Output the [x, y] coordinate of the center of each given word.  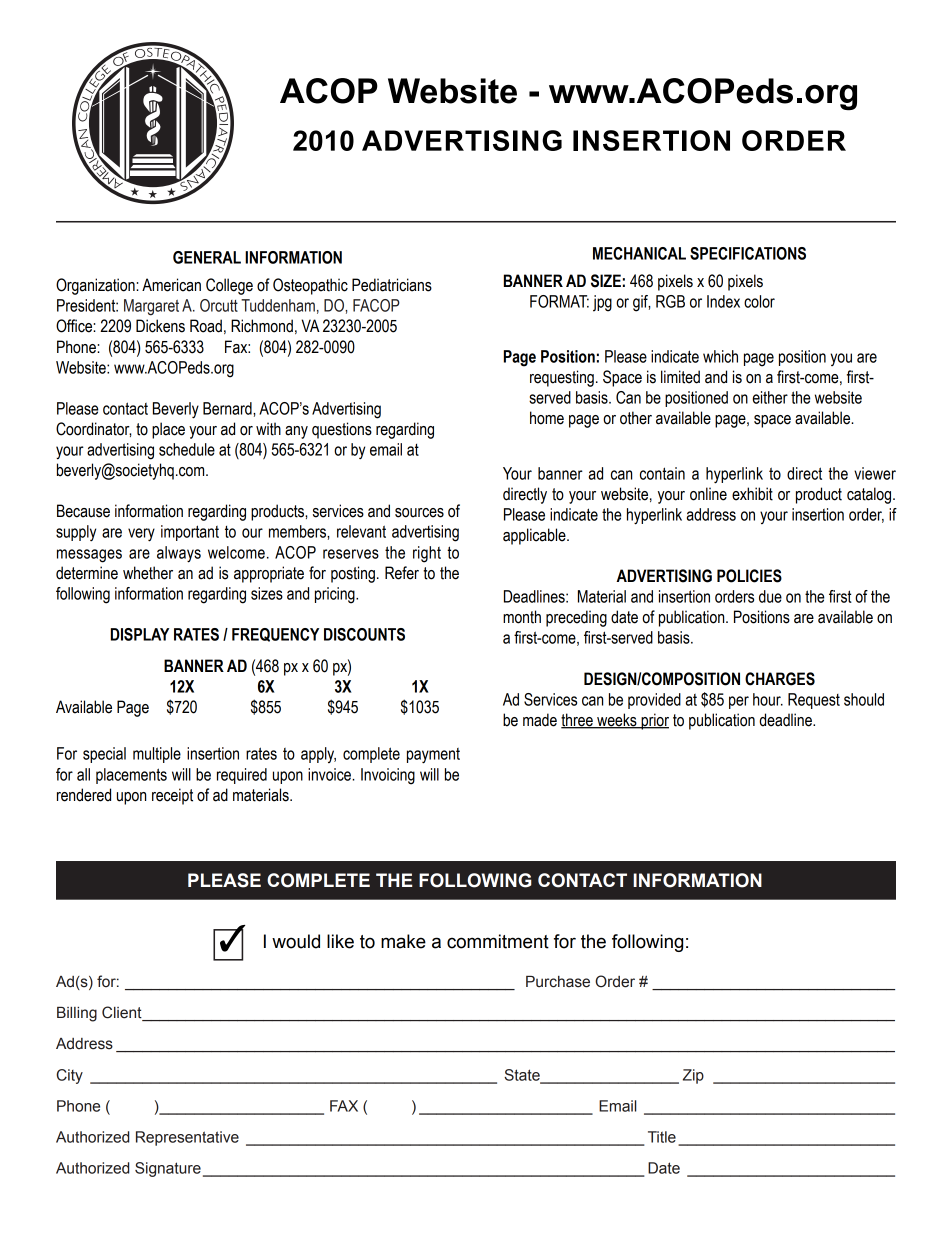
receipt [172, 796]
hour [768, 699]
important [190, 533]
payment [433, 756]
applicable [535, 536]
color [759, 301]
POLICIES [749, 576]
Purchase [558, 982]
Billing [77, 1014]
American [171, 285]
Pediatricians [392, 285]
